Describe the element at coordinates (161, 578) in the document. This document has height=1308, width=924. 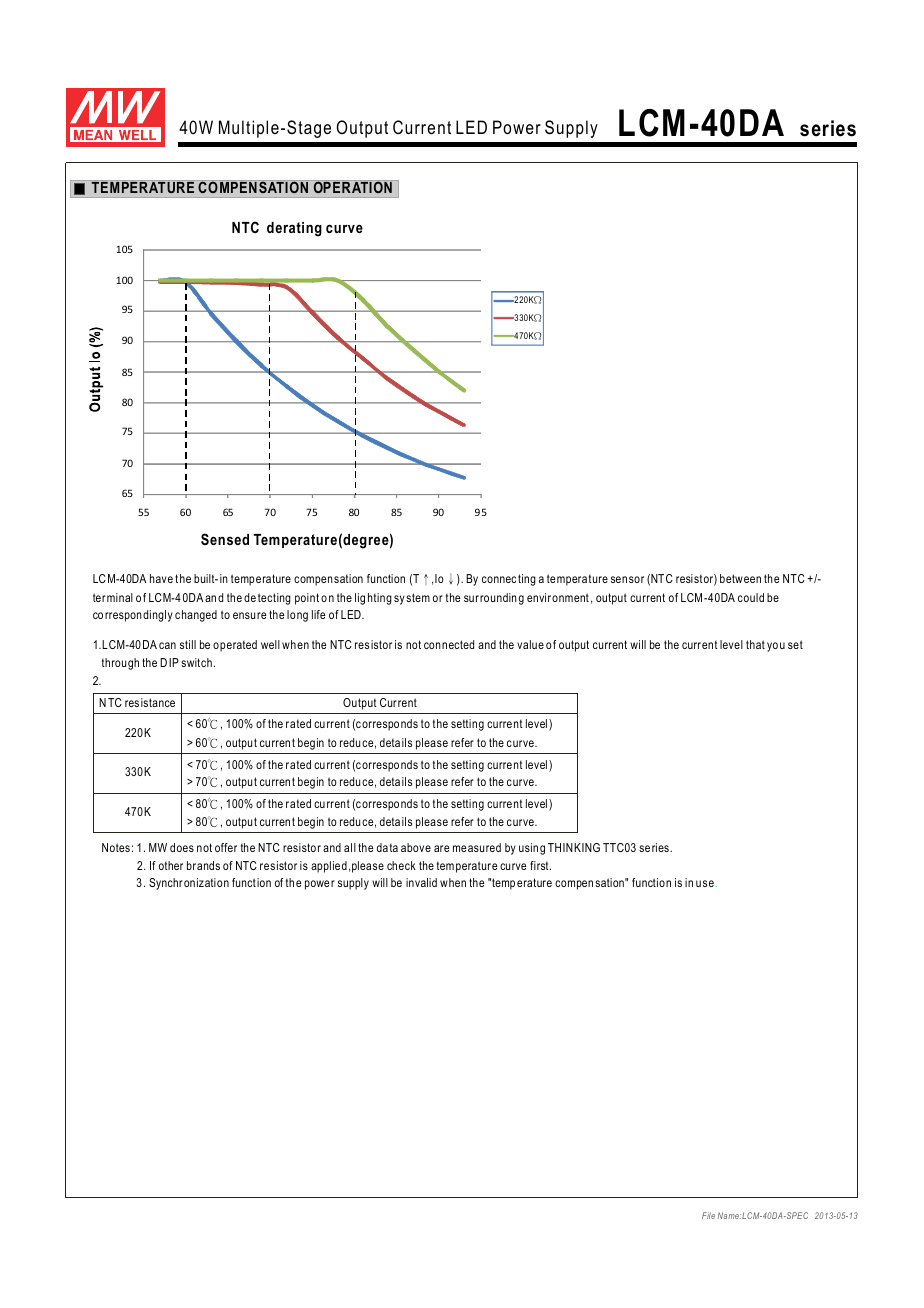
I see `have` at that location.
